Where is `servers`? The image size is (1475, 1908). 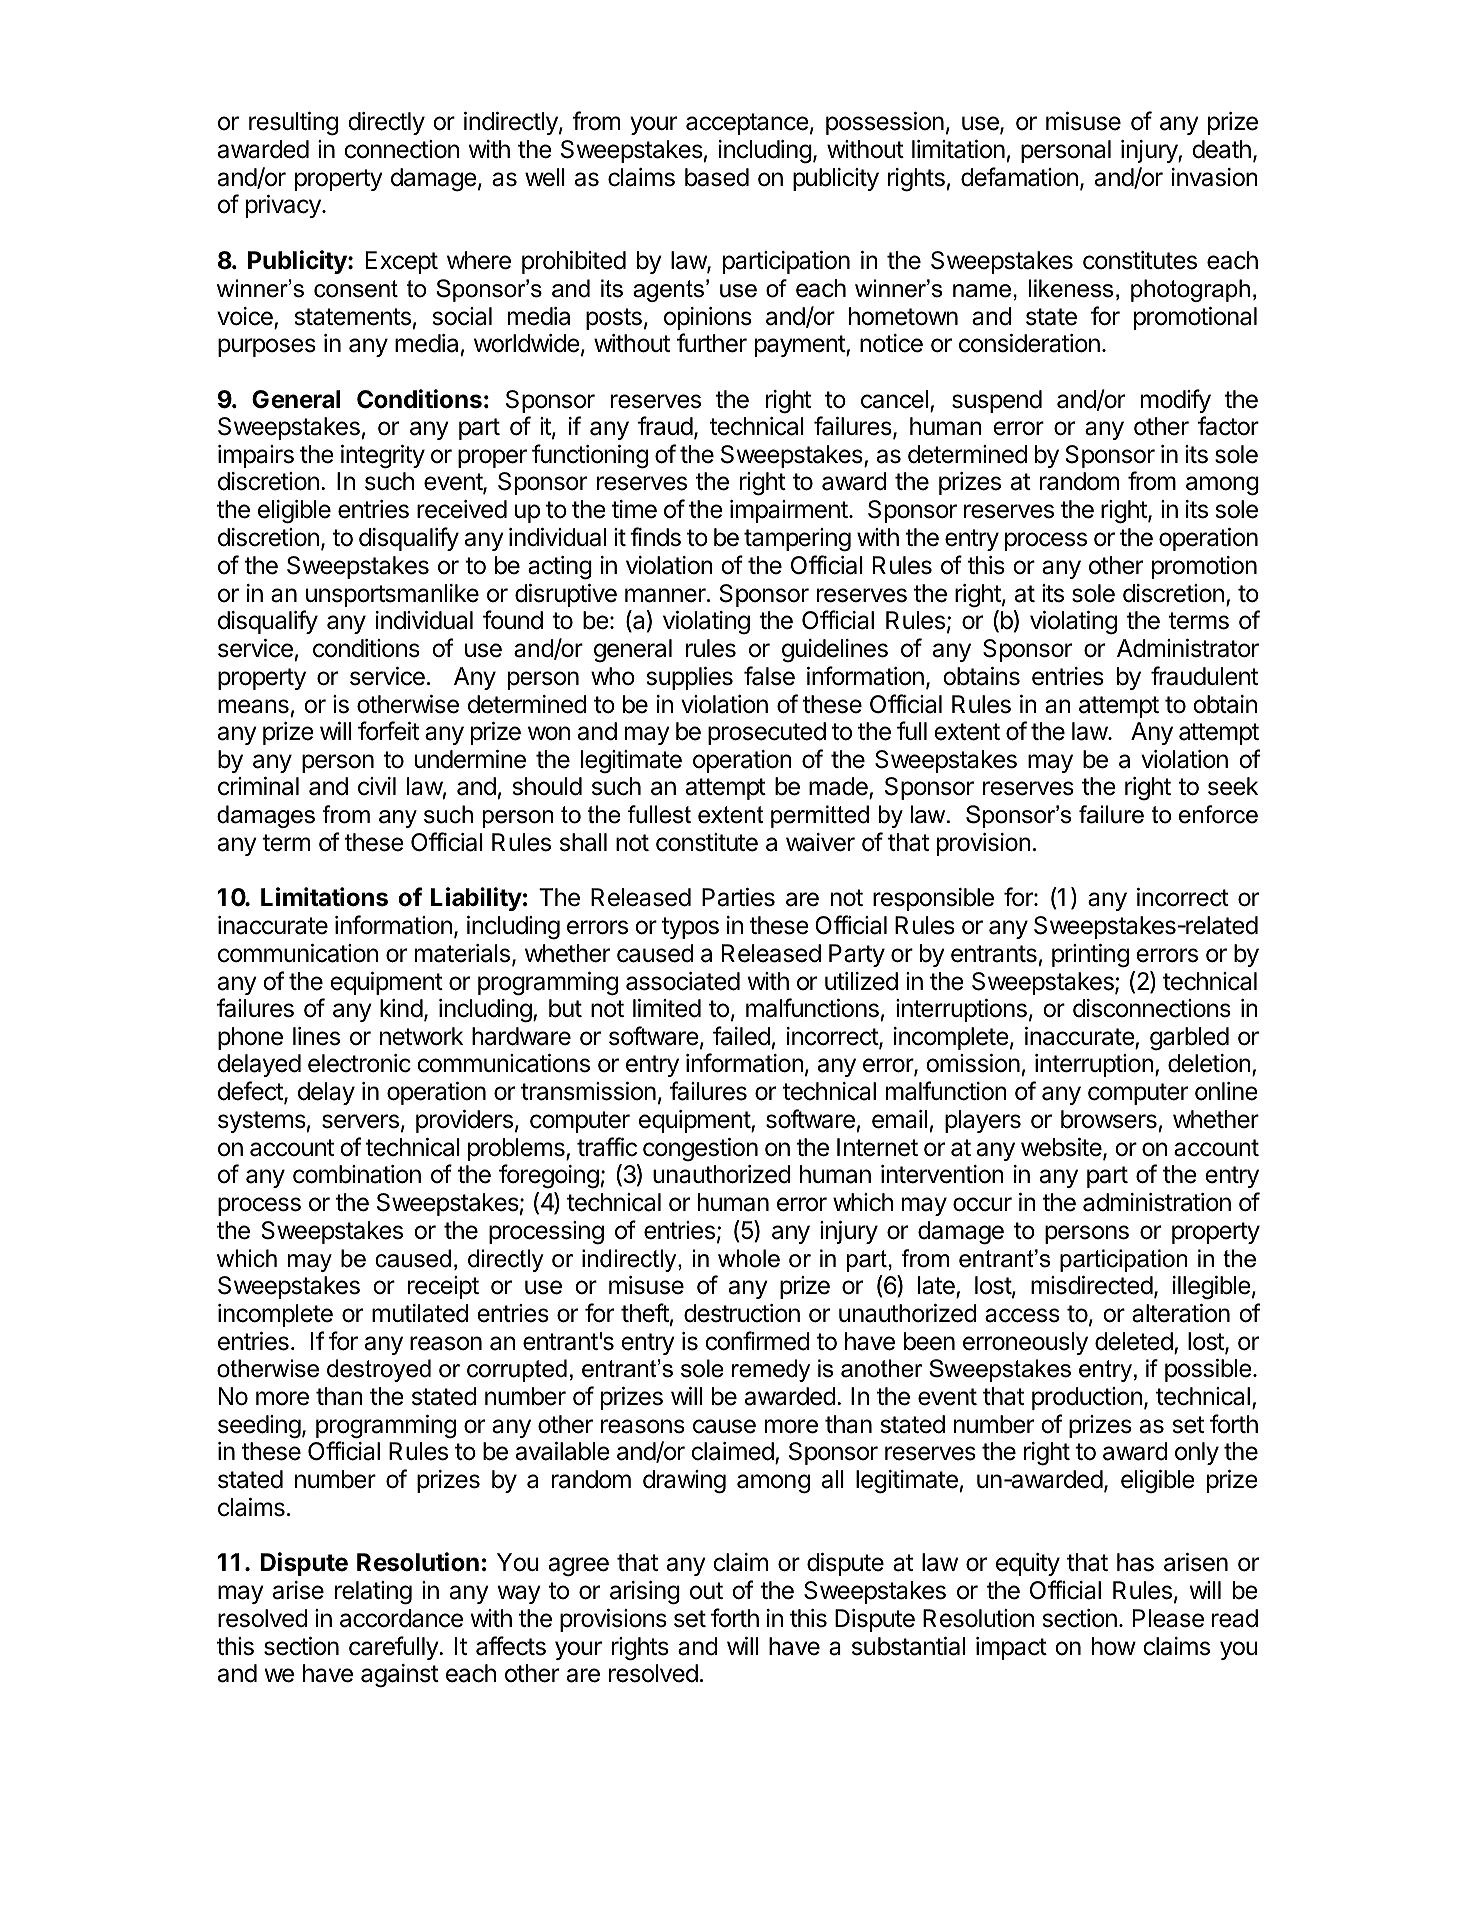 servers is located at coordinates (360, 1121).
